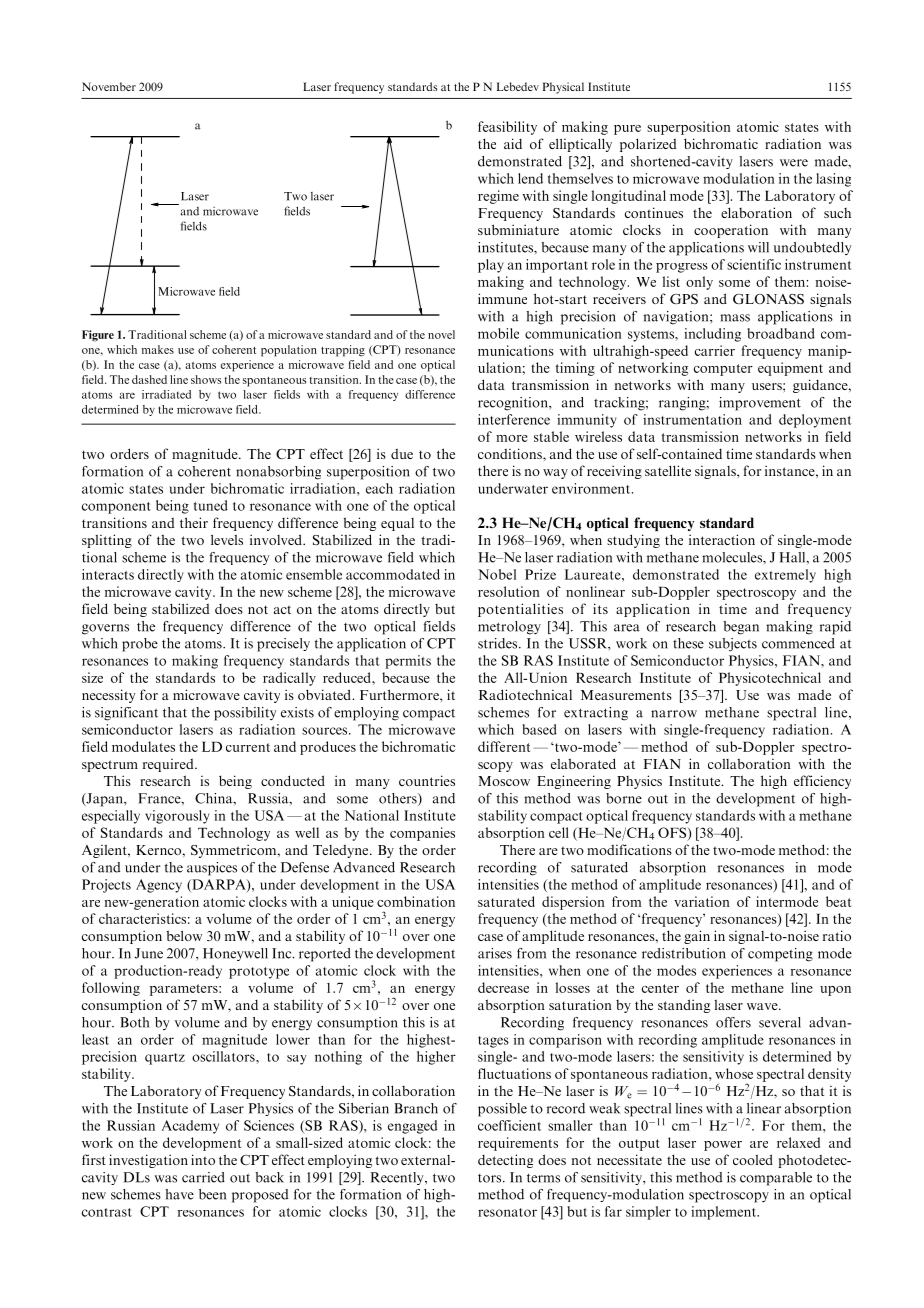  Describe the element at coordinates (184, 935) in the page. I see `below` at that location.
